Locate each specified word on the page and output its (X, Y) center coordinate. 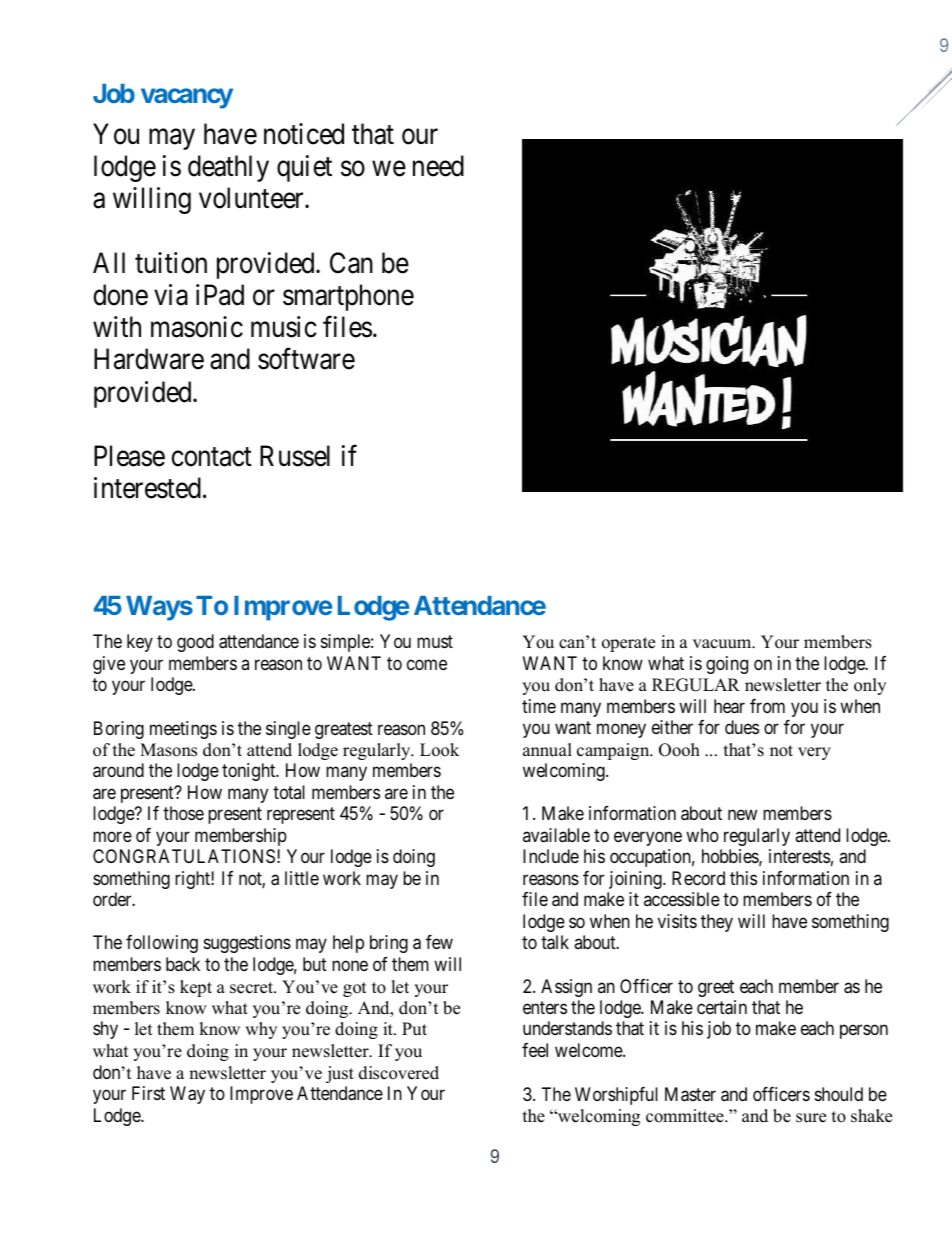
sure (811, 1118)
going (727, 665)
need (438, 166)
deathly (228, 168)
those (183, 813)
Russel (295, 456)
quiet (304, 168)
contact (211, 457)
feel (535, 1050)
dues (742, 727)
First (148, 1093)
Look (439, 750)
